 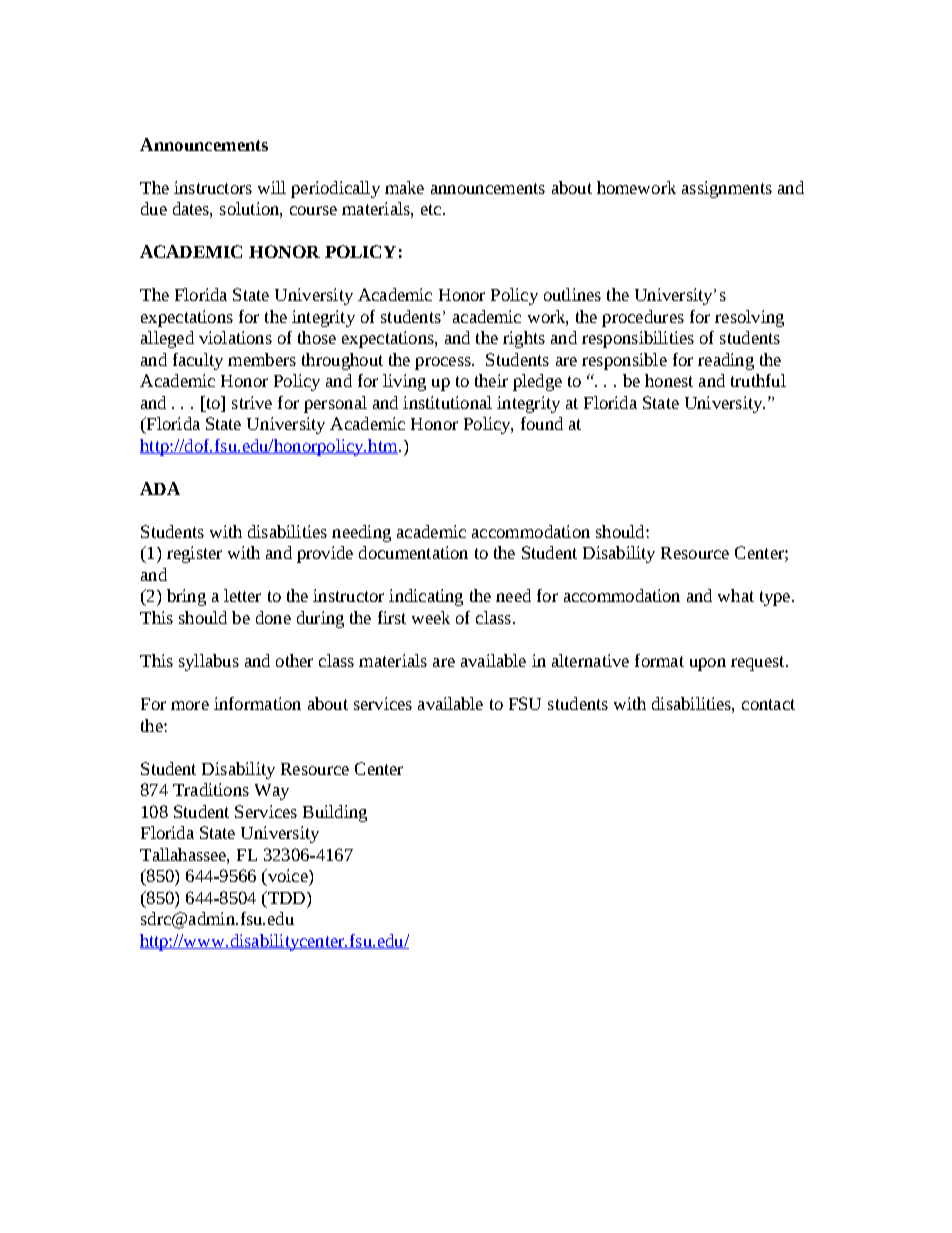 What do you see at coordinates (413, 552) in the screenshot?
I see `documentation` at bounding box center [413, 552].
